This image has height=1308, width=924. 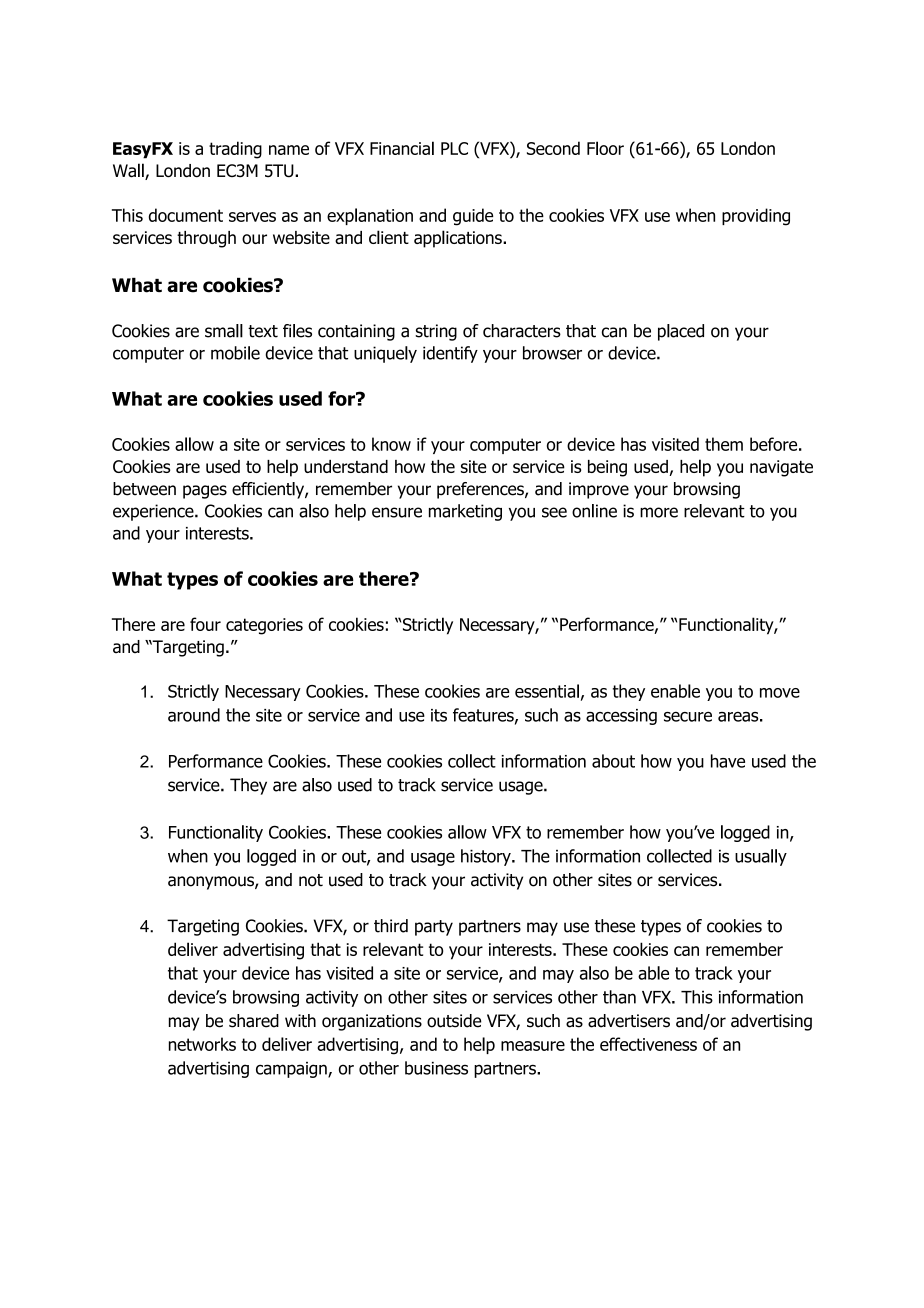 What do you see at coordinates (756, 217) in the image?
I see `providing` at bounding box center [756, 217].
